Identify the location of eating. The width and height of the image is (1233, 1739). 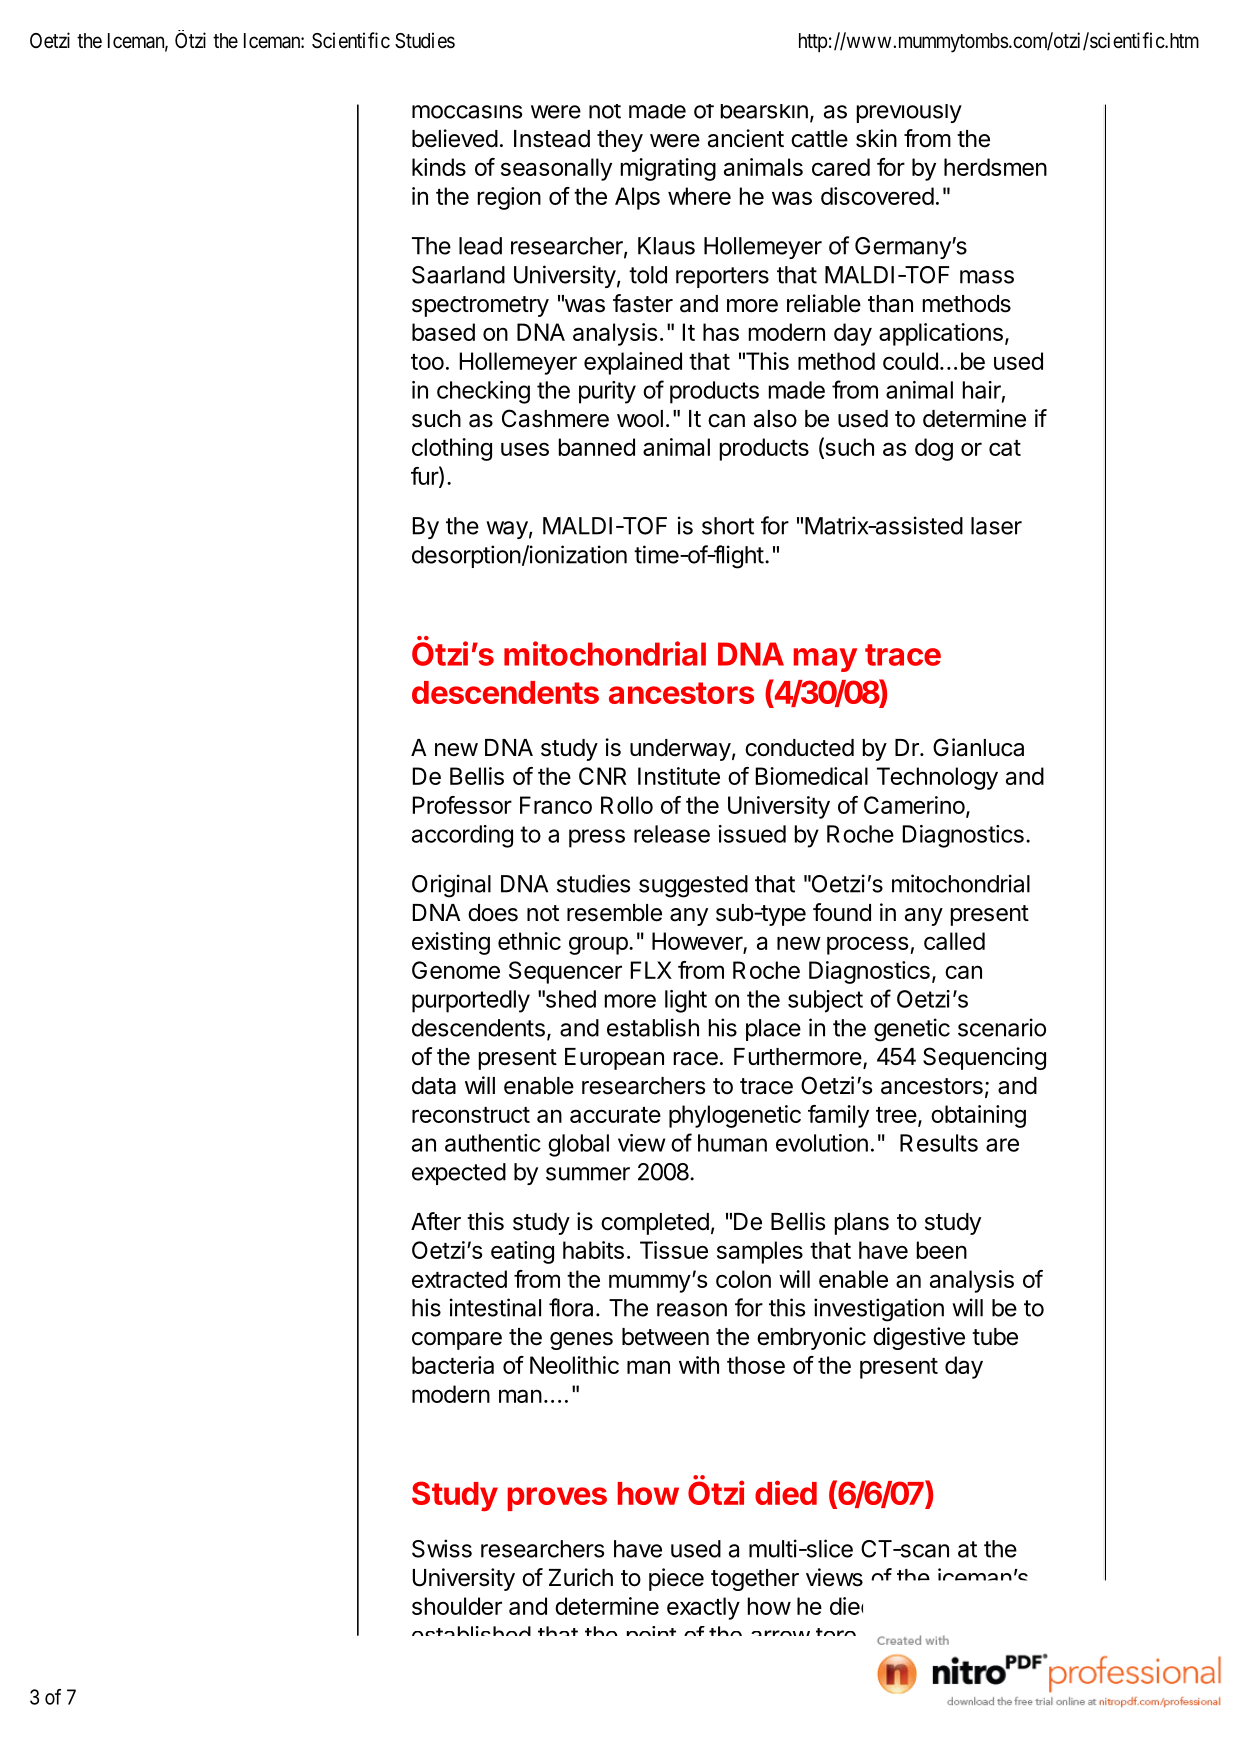
(522, 1252).
